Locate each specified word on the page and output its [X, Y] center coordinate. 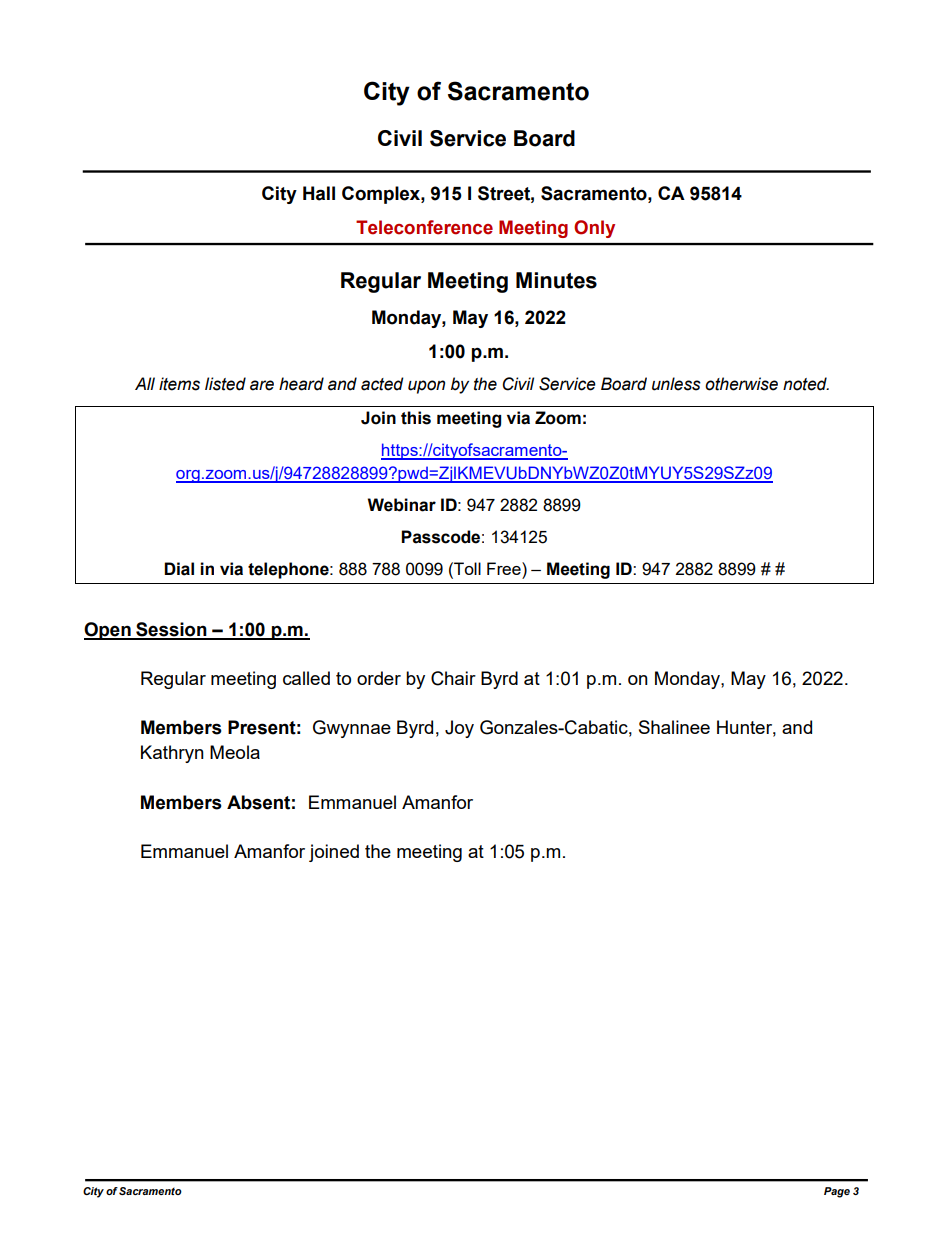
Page [837, 1192]
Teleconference [424, 227]
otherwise [741, 384]
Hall [319, 193]
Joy [459, 729]
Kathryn [172, 754]
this [416, 418]
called [306, 678]
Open [108, 631]
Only [594, 229]
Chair [453, 678]
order [379, 678]
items [179, 384]
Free [505, 568]
